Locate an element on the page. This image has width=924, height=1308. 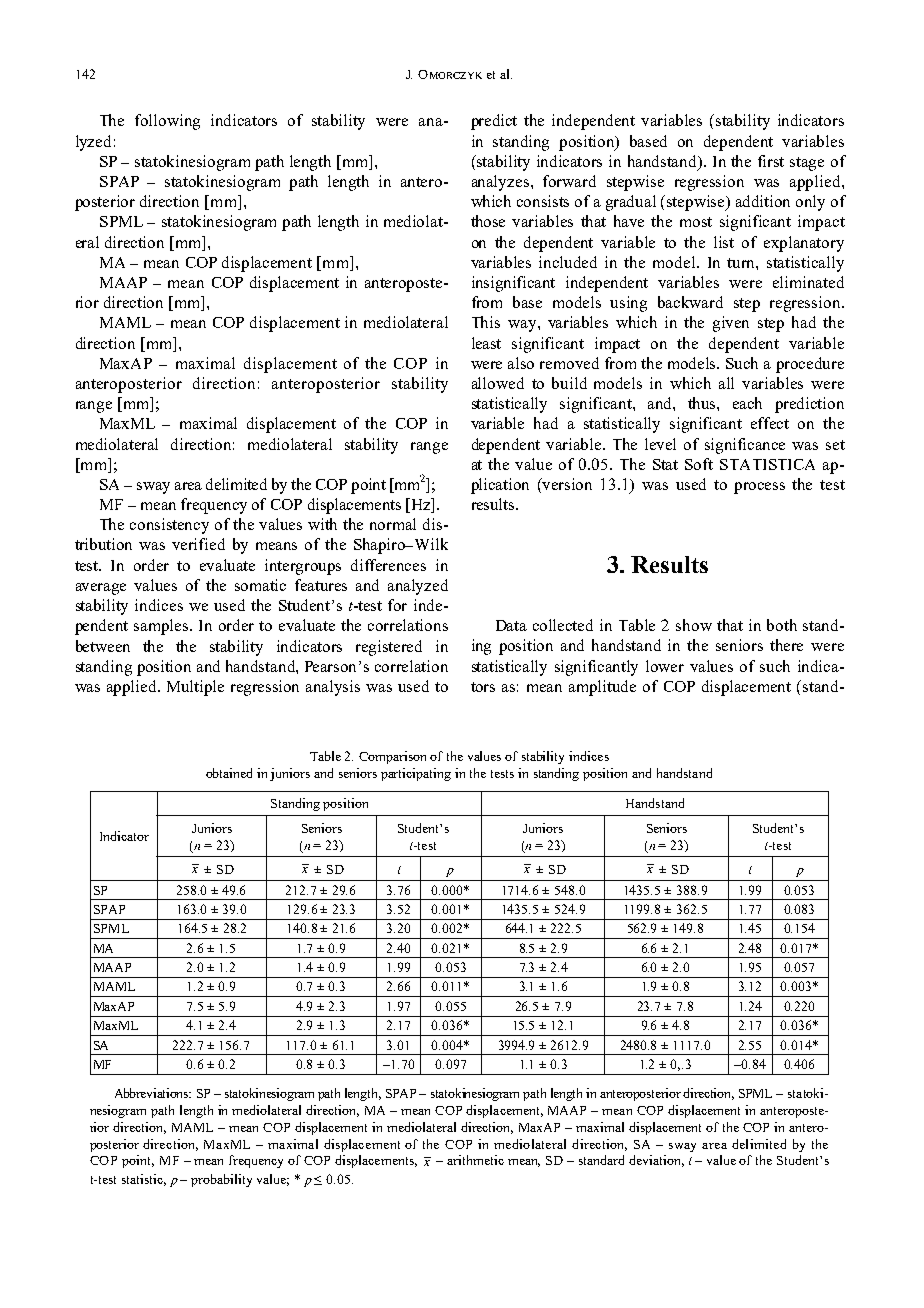
probability is located at coordinates (221, 1180).
